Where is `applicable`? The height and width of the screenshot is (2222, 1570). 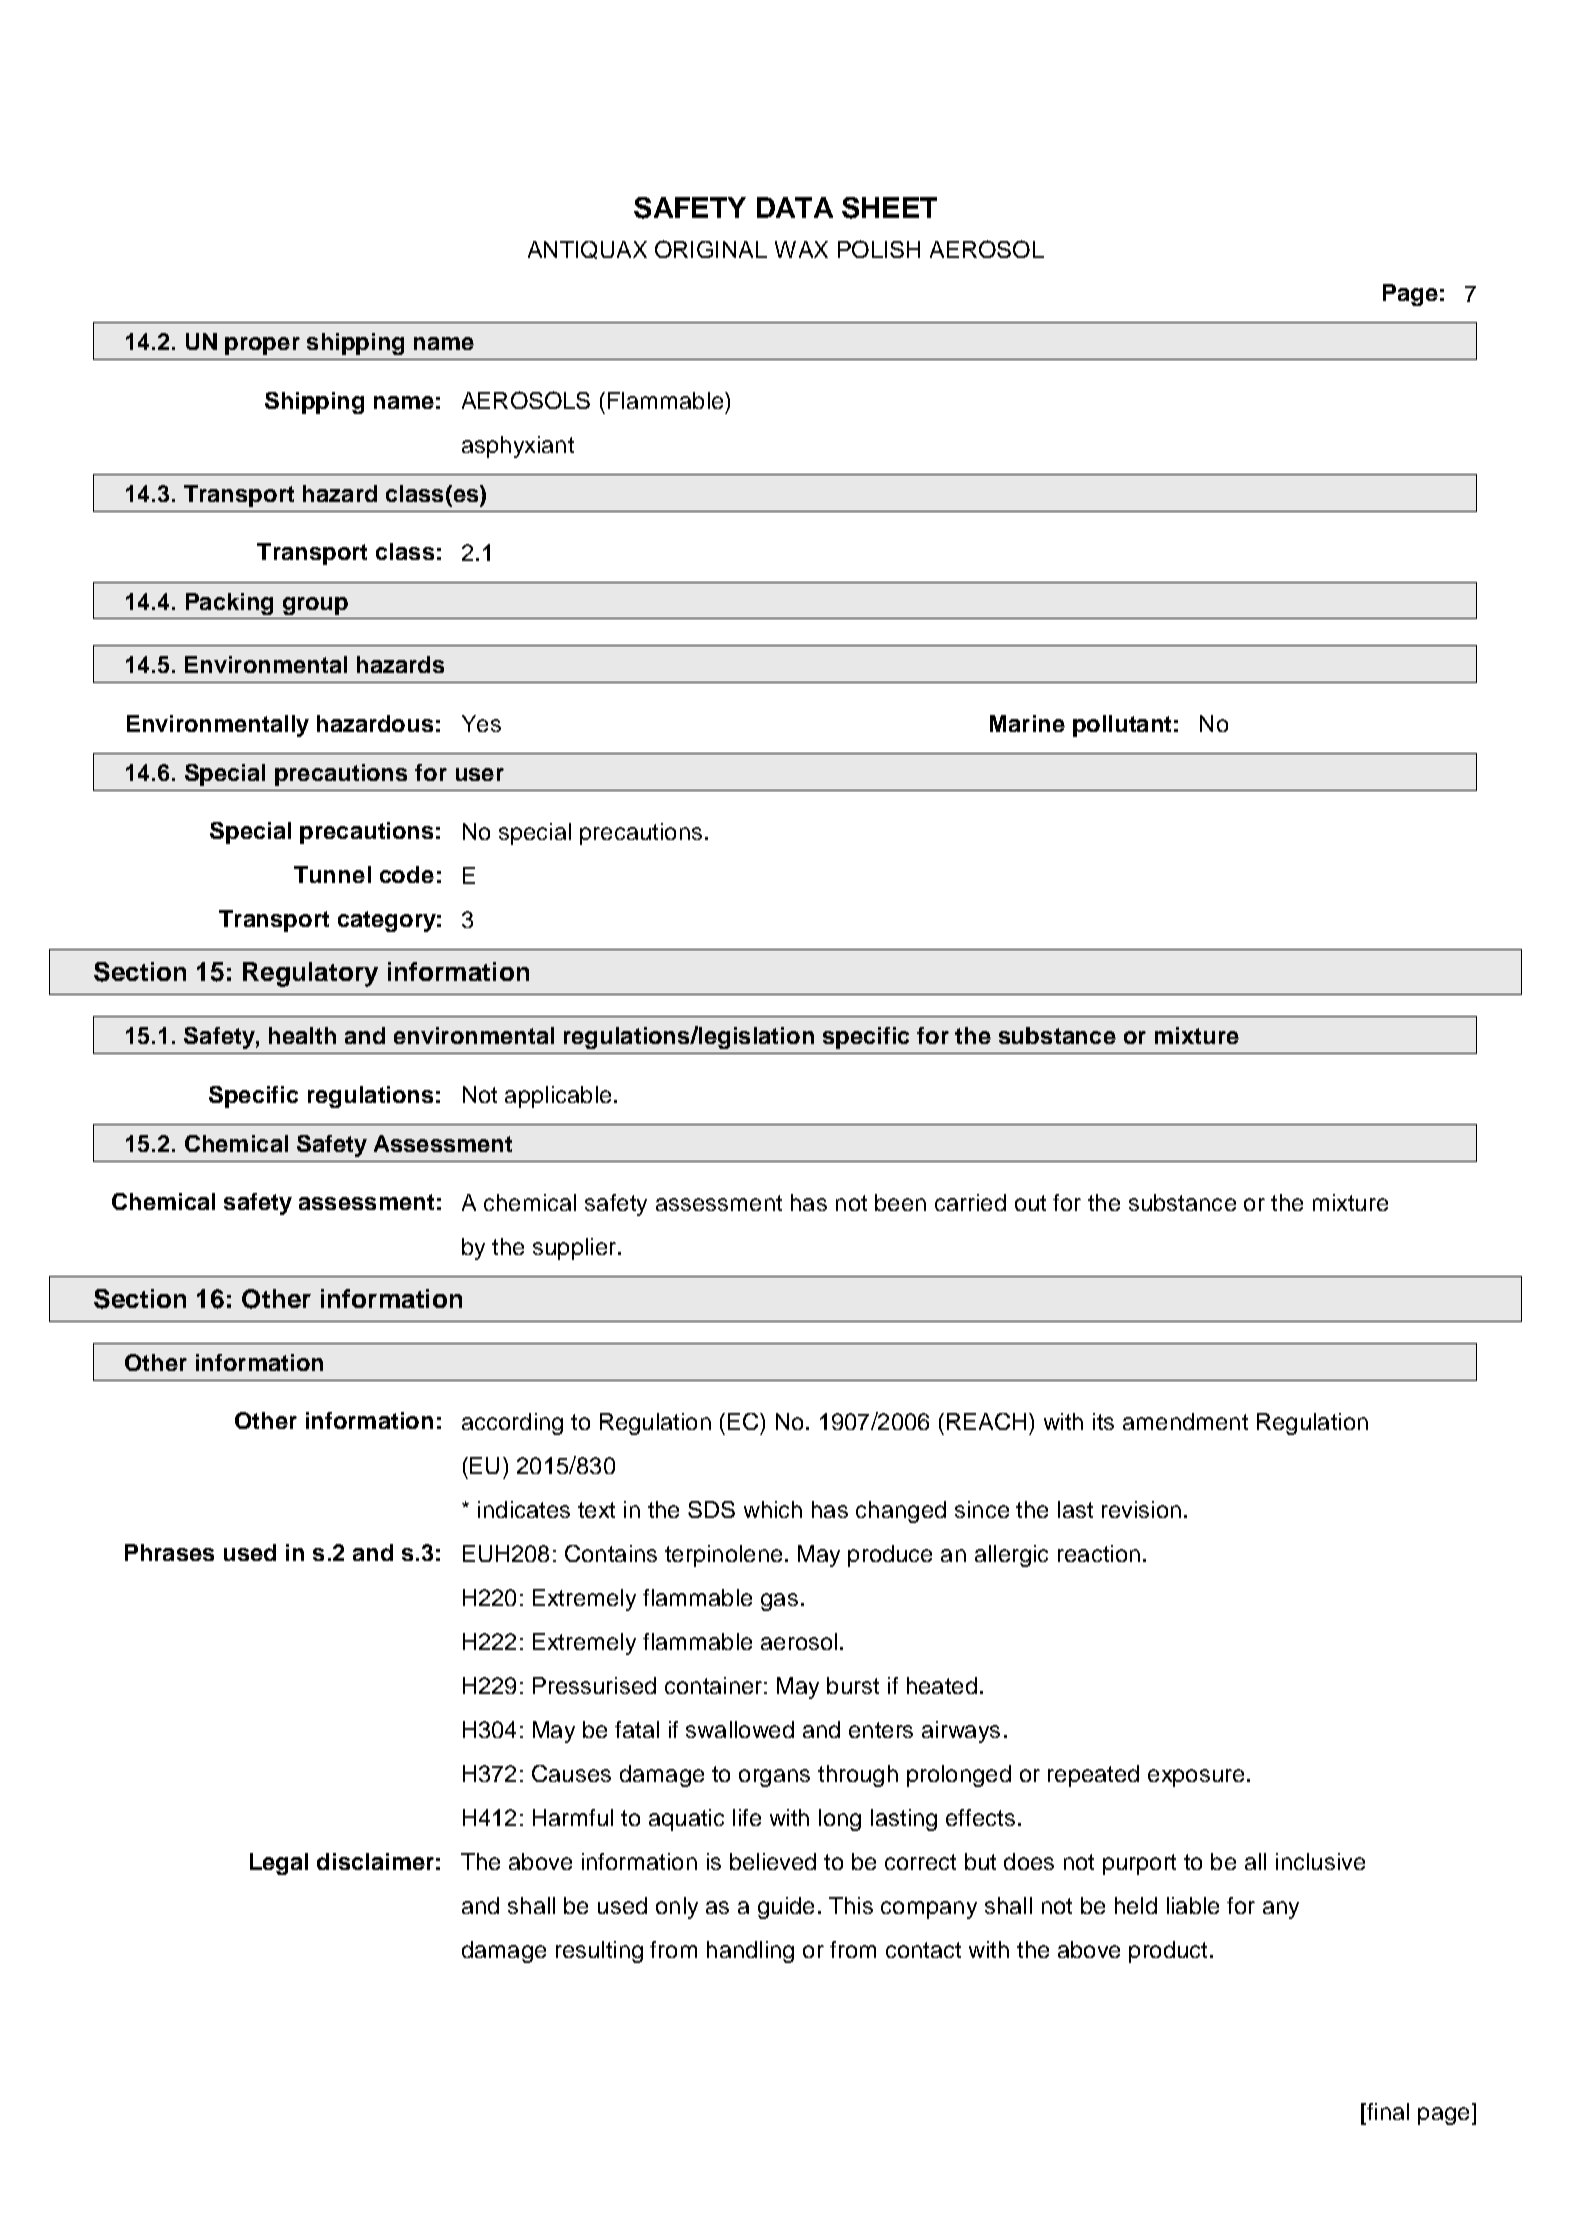 applicable is located at coordinates (558, 1097).
